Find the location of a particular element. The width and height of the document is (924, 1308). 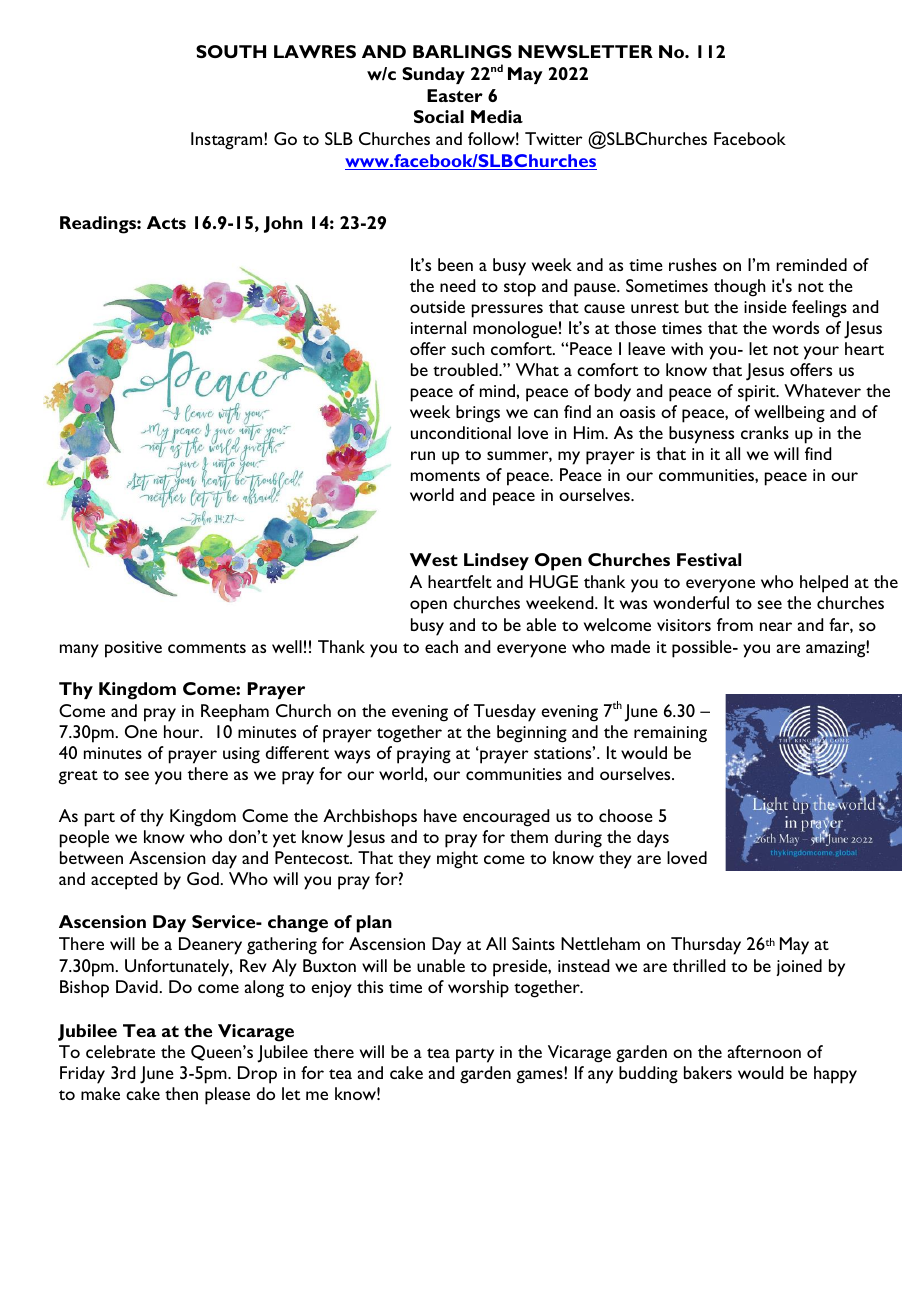

spirit is located at coordinates (758, 393).
